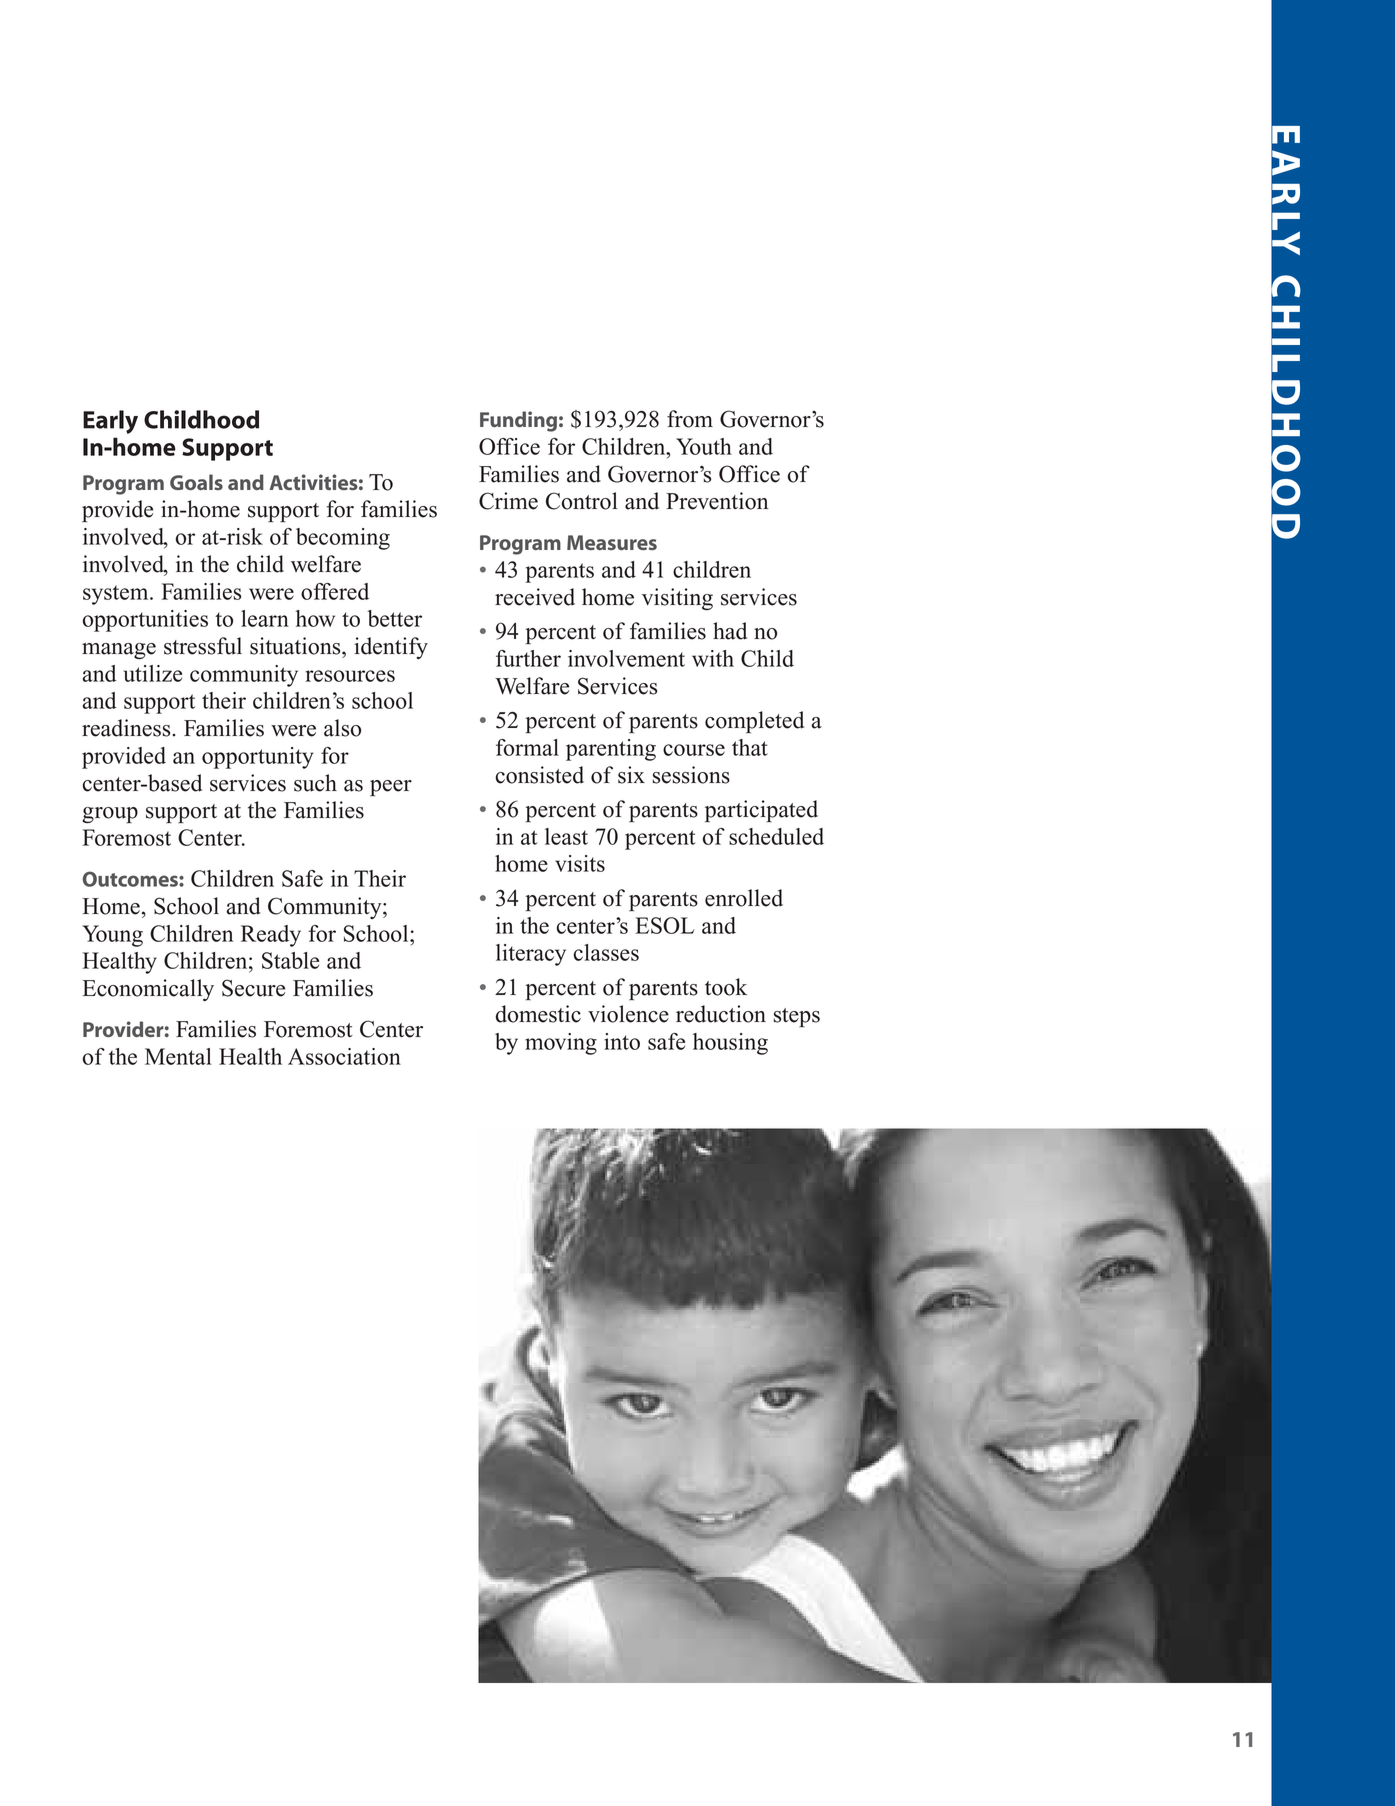 This screenshot has height=1806, width=1395. What do you see at coordinates (566, 836) in the screenshot?
I see `least` at bounding box center [566, 836].
